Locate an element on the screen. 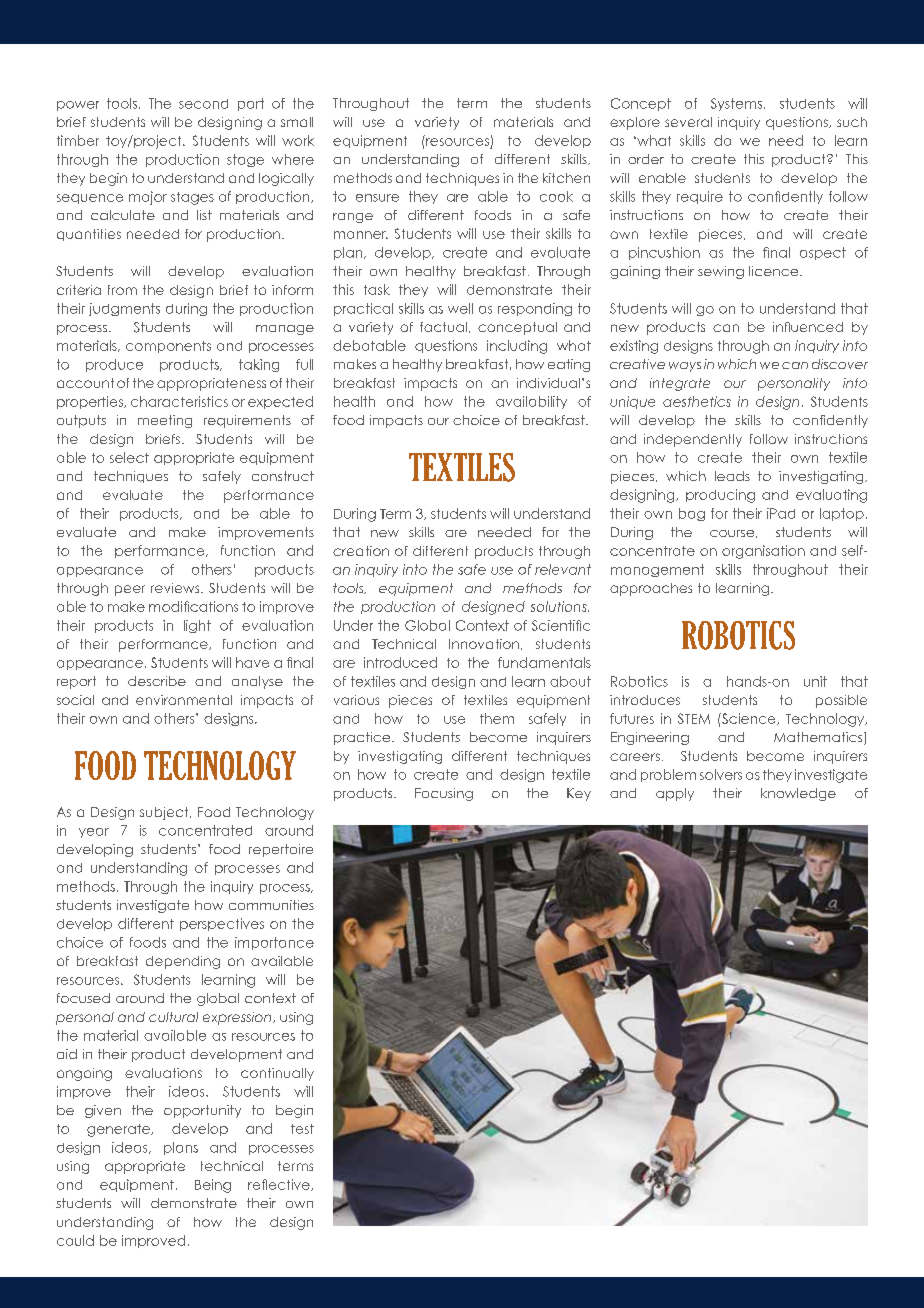 The width and height of the screenshot is (924, 1308). depending is located at coordinates (183, 962).
